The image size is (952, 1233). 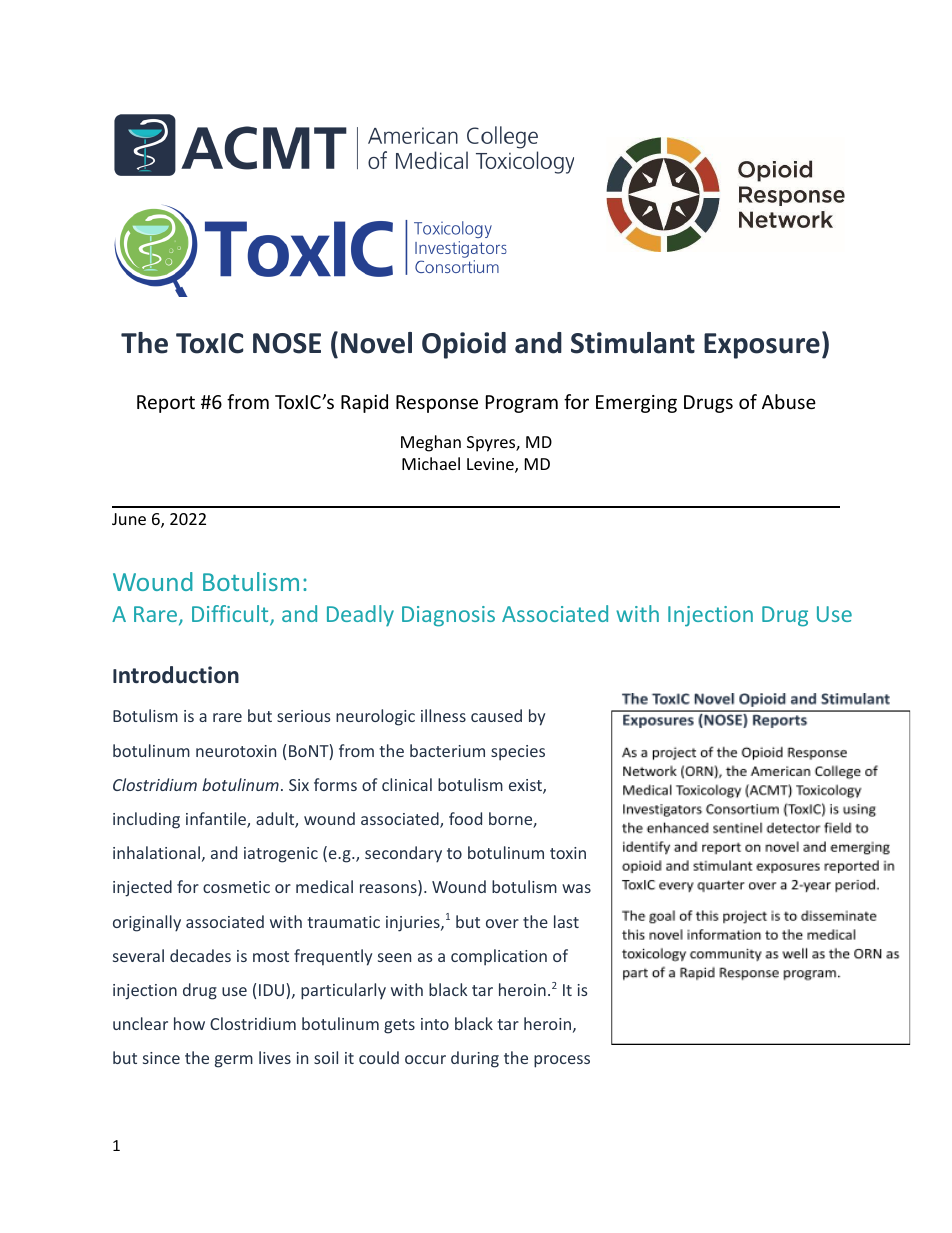 I want to click on secondary, so click(x=403, y=854).
